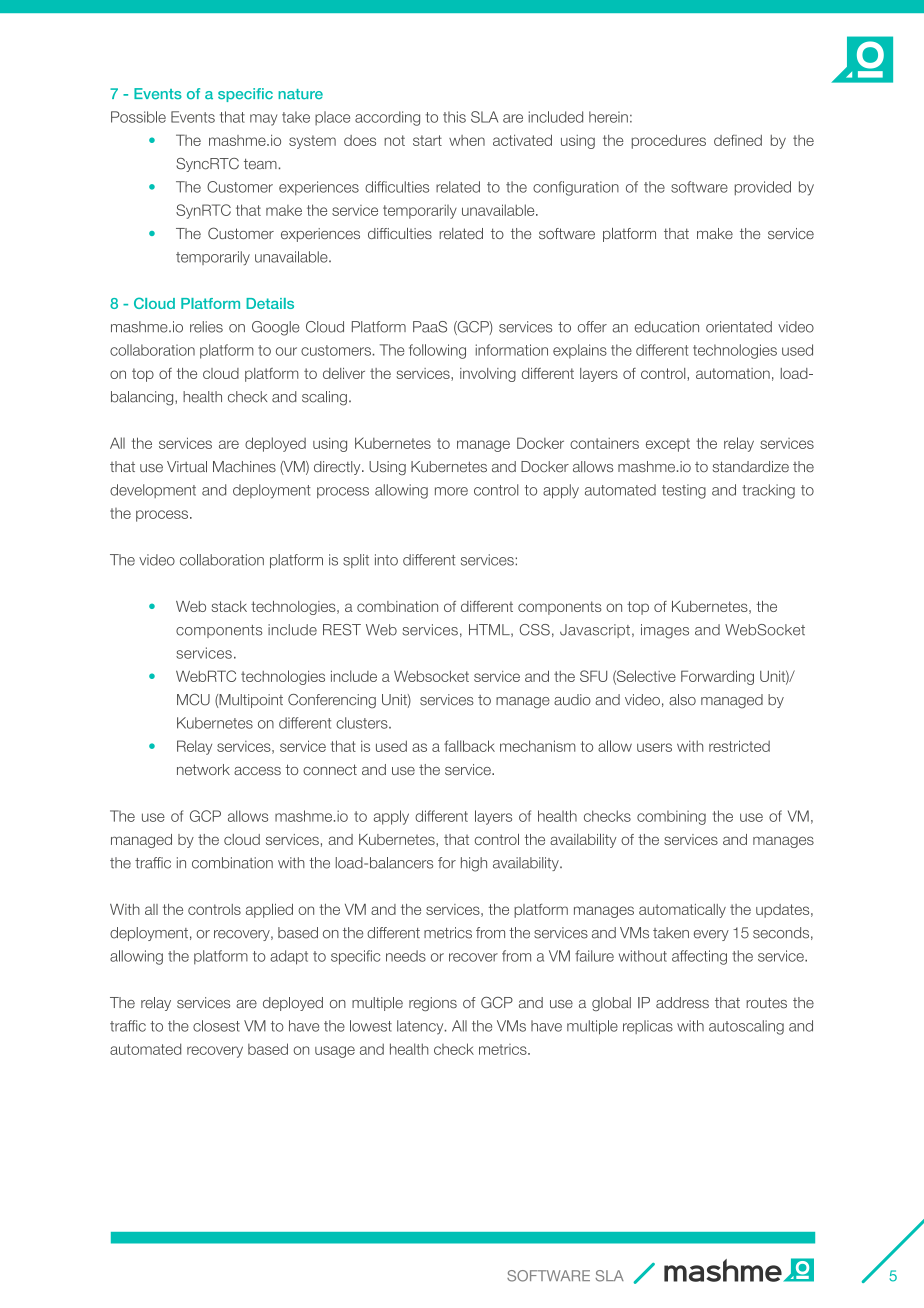 The height and width of the screenshot is (1308, 924). Describe the element at coordinates (669, 141) in the screenshot. I see `procedures` at that location.
